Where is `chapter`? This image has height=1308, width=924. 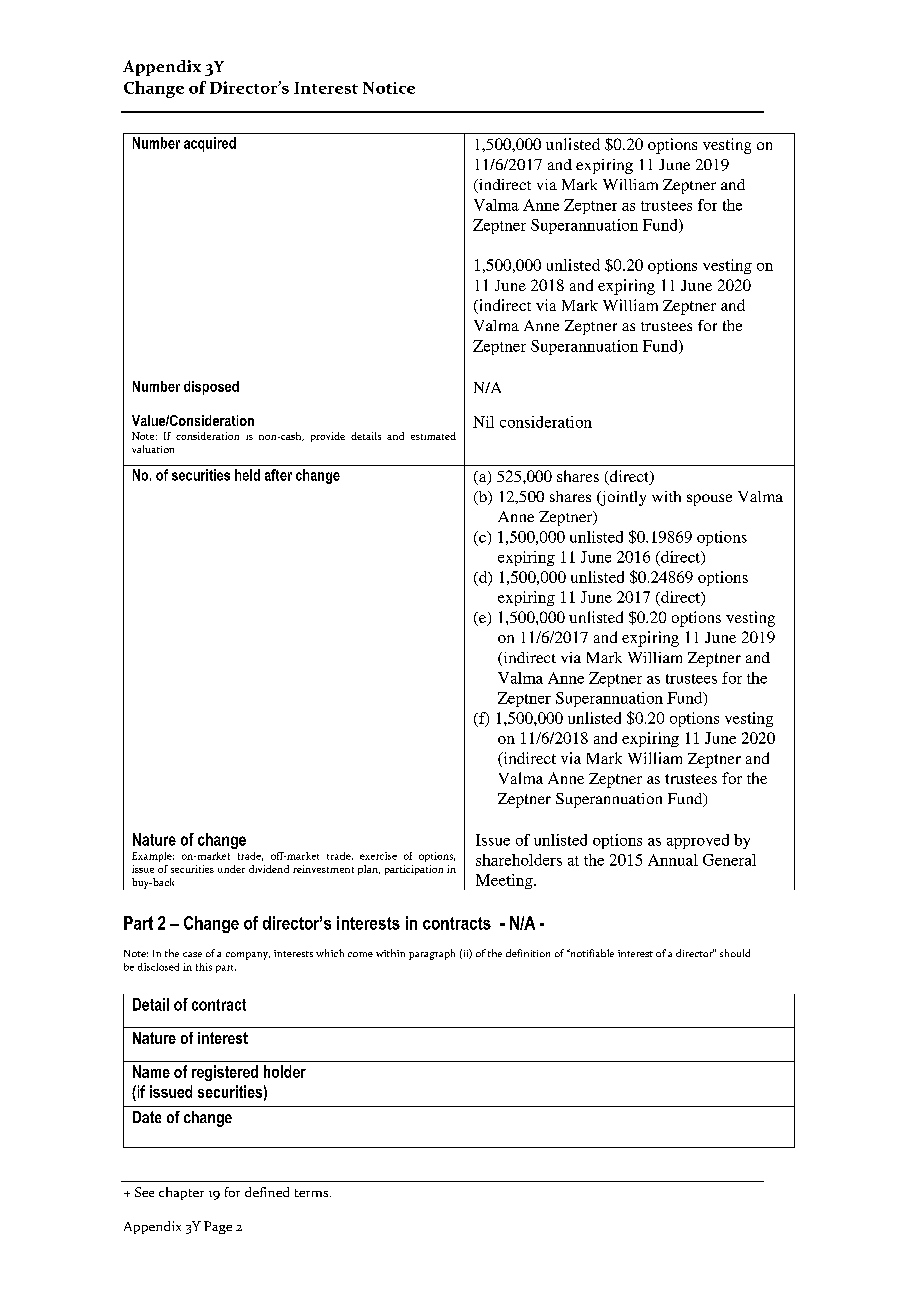
chapter is located at coordinates (181, 1193).
